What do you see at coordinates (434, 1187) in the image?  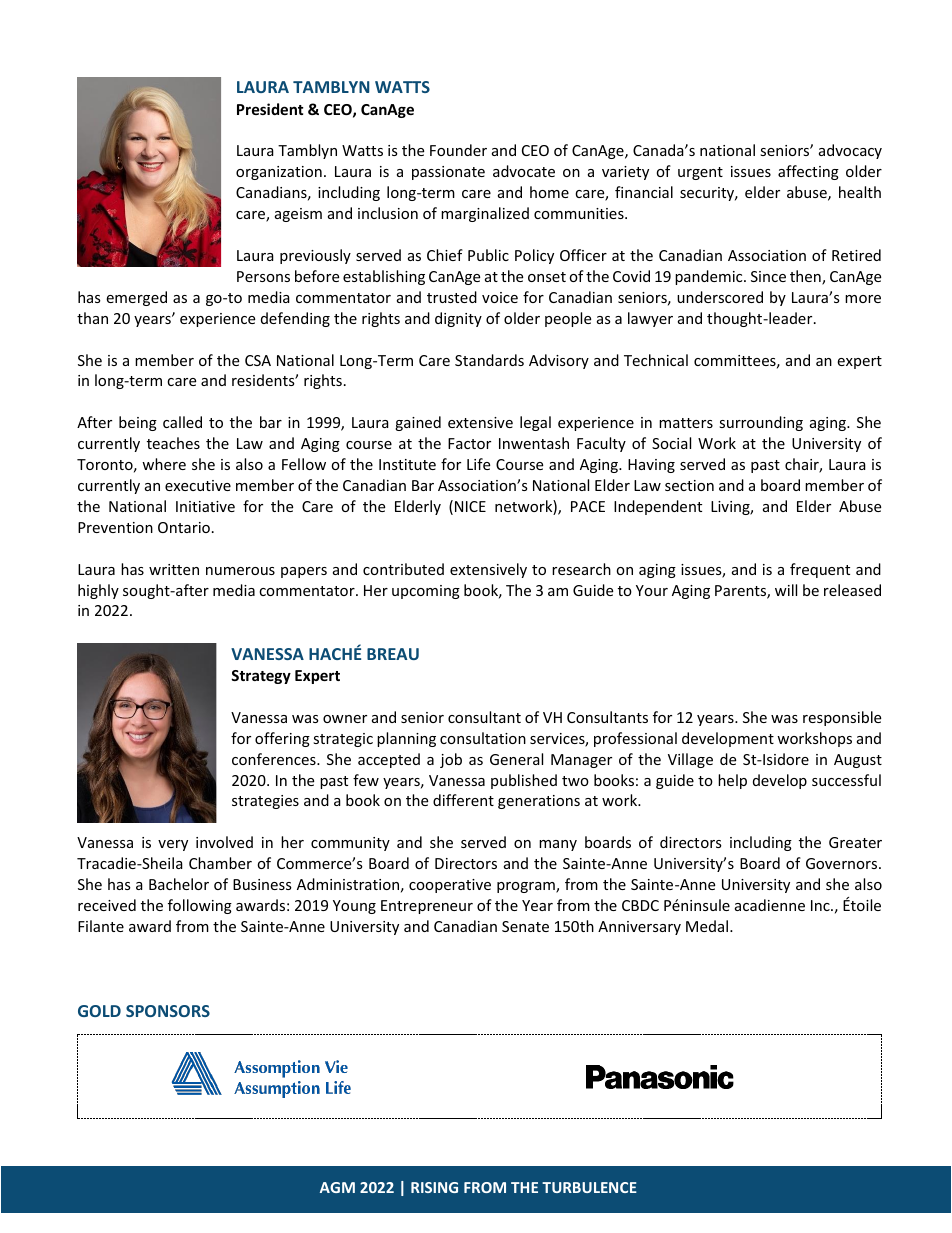 I see `RISING` at bounding box center [434, 1187].
